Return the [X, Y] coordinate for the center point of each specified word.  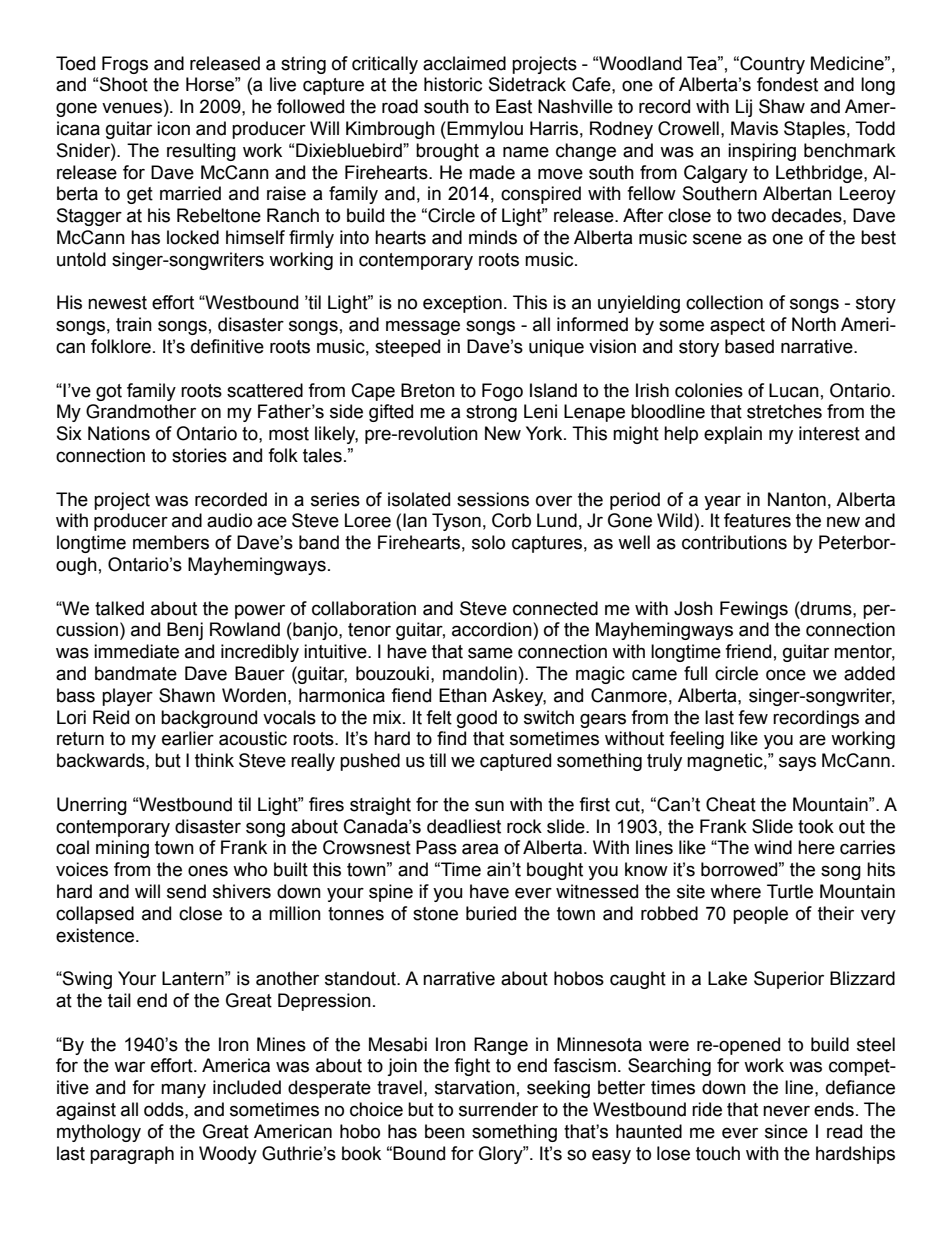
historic [453, 84]
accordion [493, 629]
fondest [787, 84]
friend [748, 651]
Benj [185, 631]
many [183, 1090]
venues [132, 108]
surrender [498, 1109]
